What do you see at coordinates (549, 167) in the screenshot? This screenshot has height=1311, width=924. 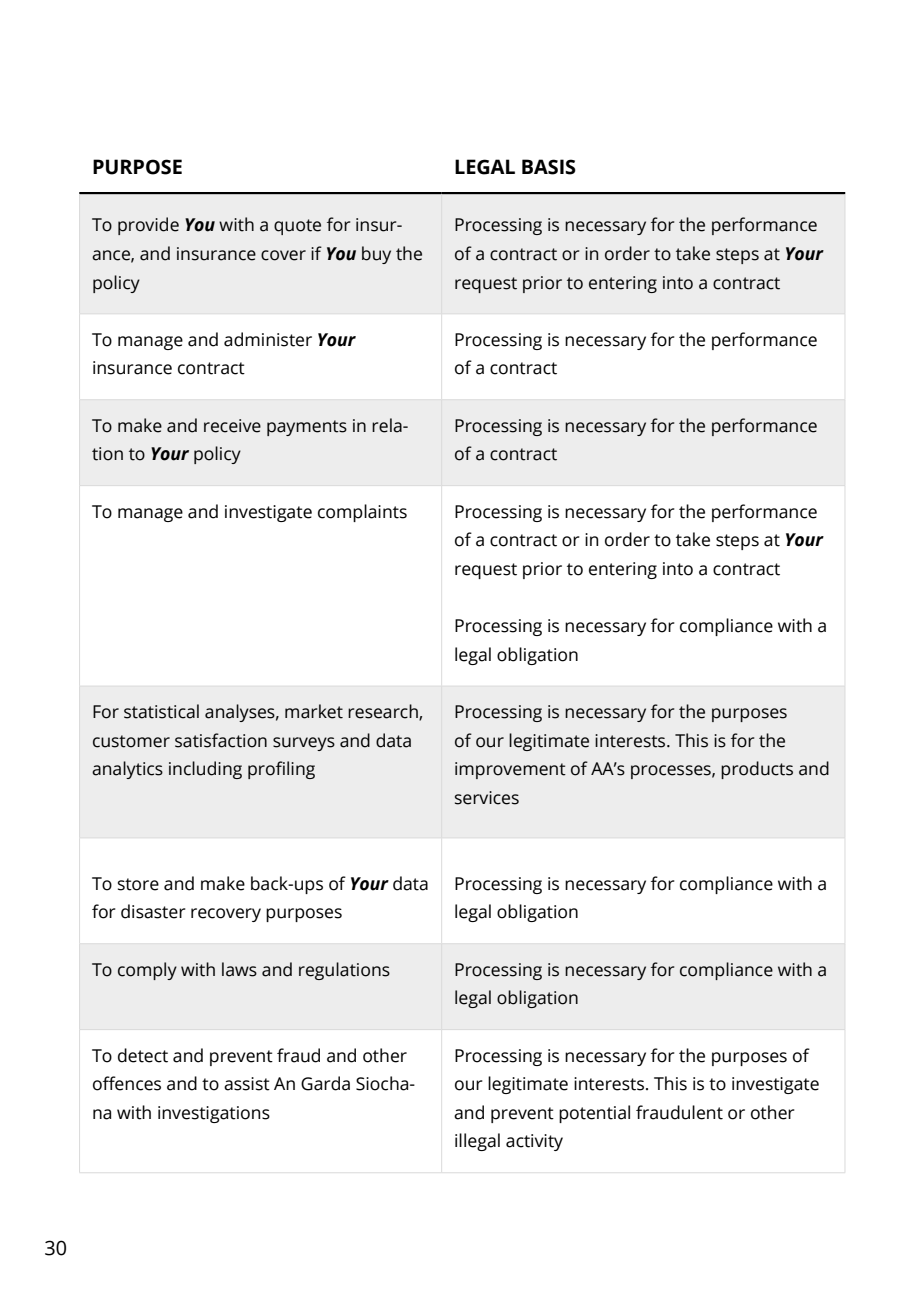 I see `BASIS` at bounding box center [549, 167].
